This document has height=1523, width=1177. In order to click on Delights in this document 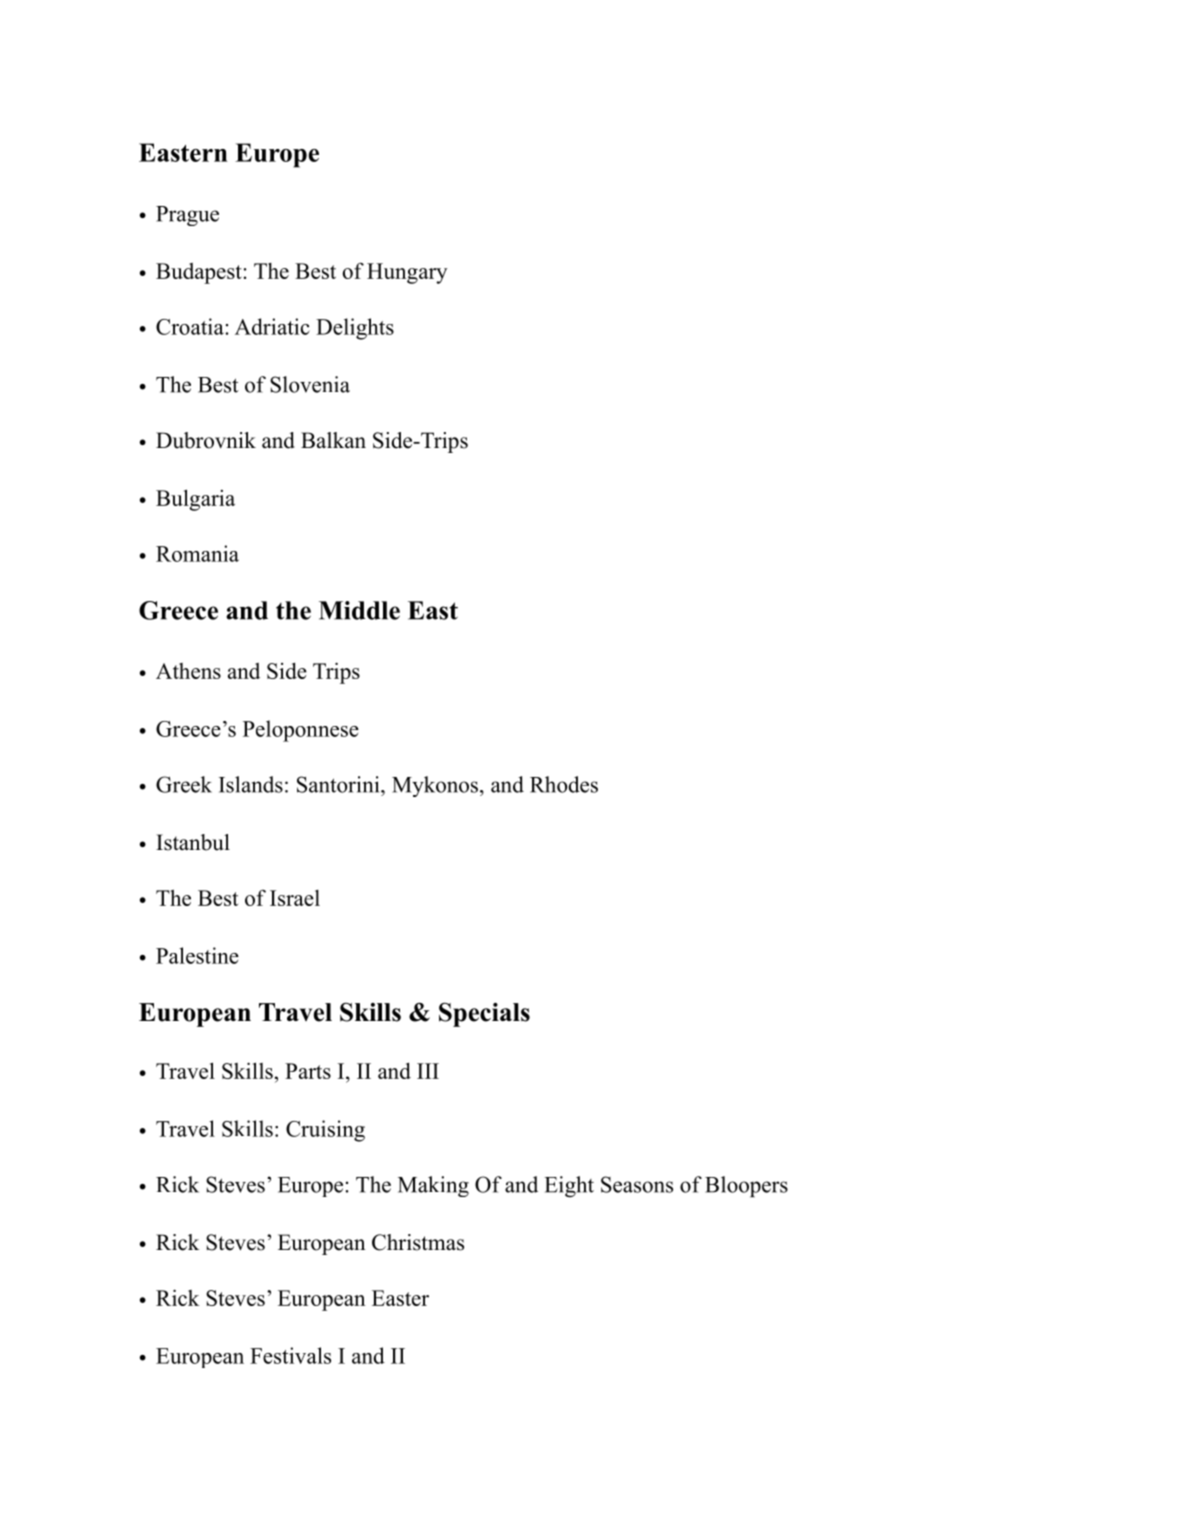, I will do `click(355, 329)`.
